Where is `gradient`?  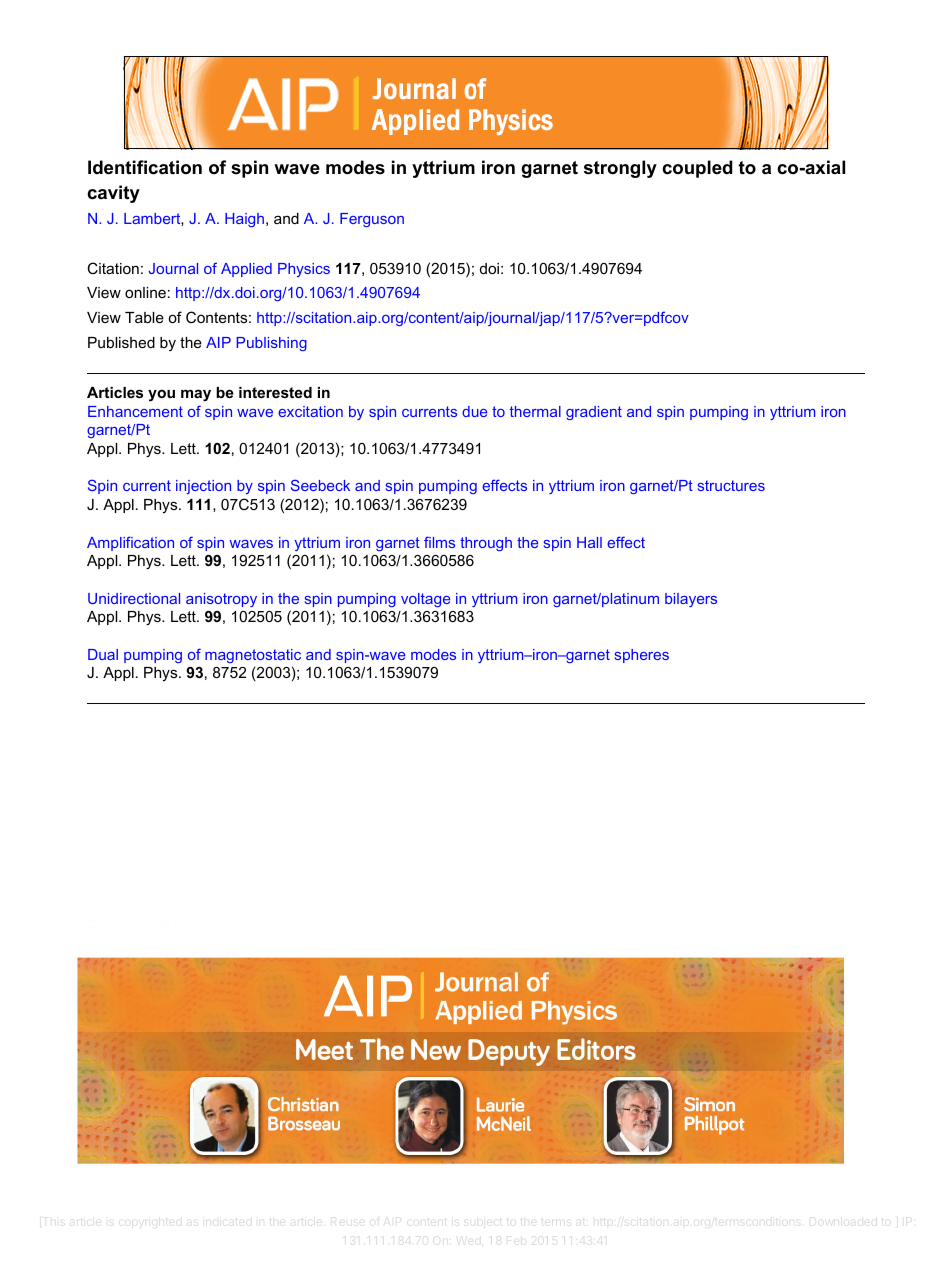
gradient is located at coordinates (594, 413).
